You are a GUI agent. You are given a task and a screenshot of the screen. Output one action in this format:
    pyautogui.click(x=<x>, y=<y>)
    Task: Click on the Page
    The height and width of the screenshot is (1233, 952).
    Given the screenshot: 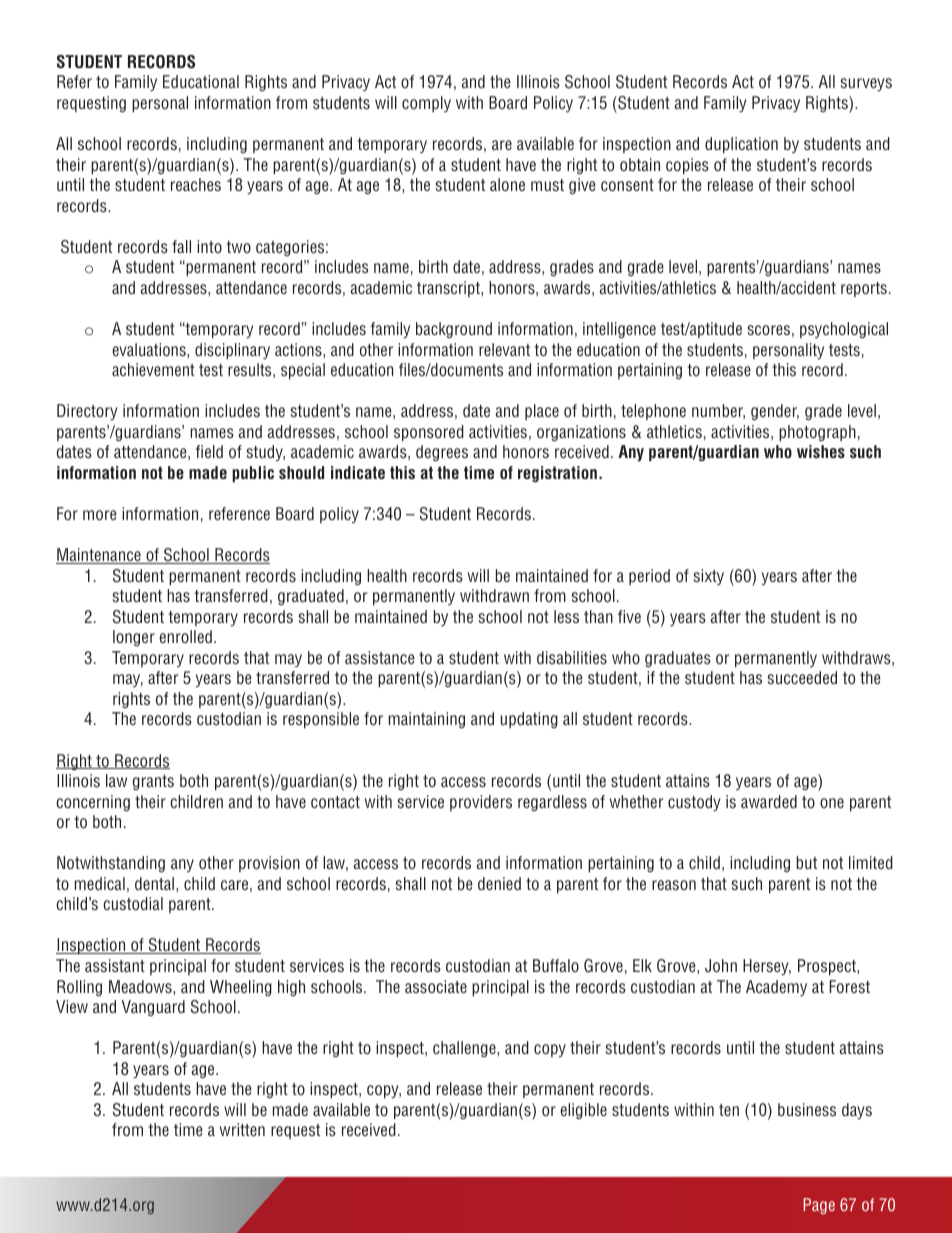 What is the action you would take?
    pyautogui.click(x=819, y=1206)
